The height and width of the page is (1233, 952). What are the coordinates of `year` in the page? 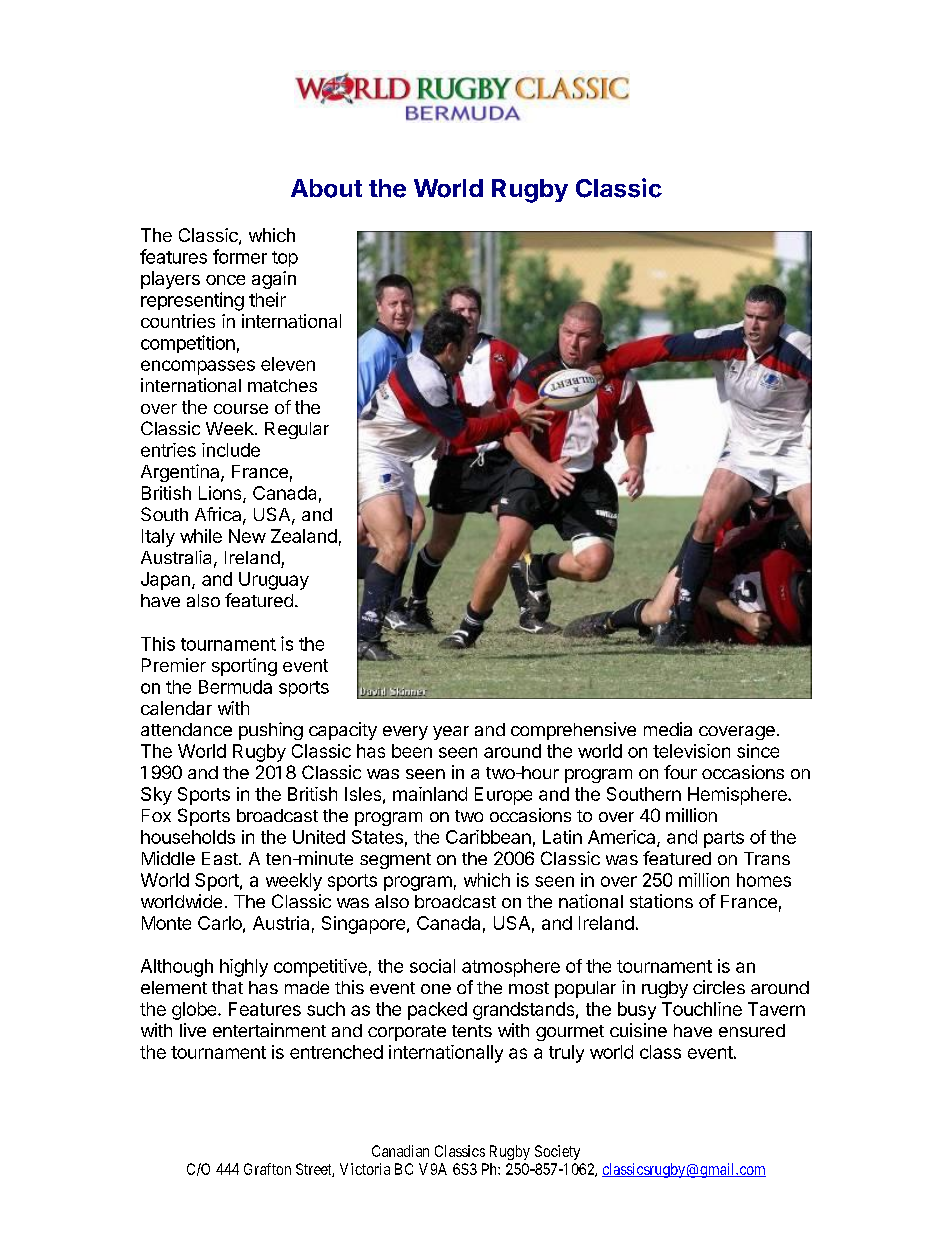 It's located at (451, 733).
